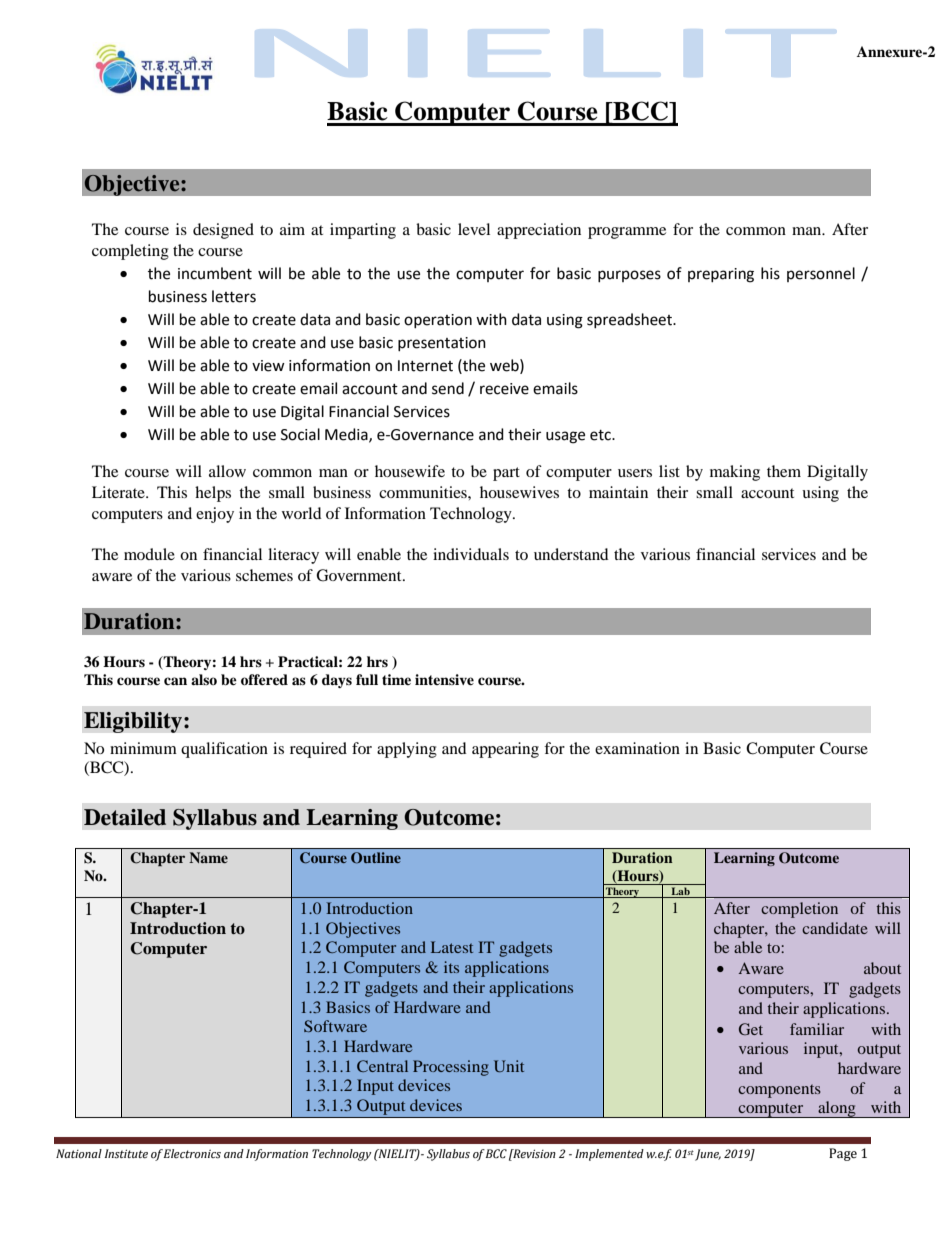  Describe the element at coordinates (784, 471) in the image. I see `them` at that location.
